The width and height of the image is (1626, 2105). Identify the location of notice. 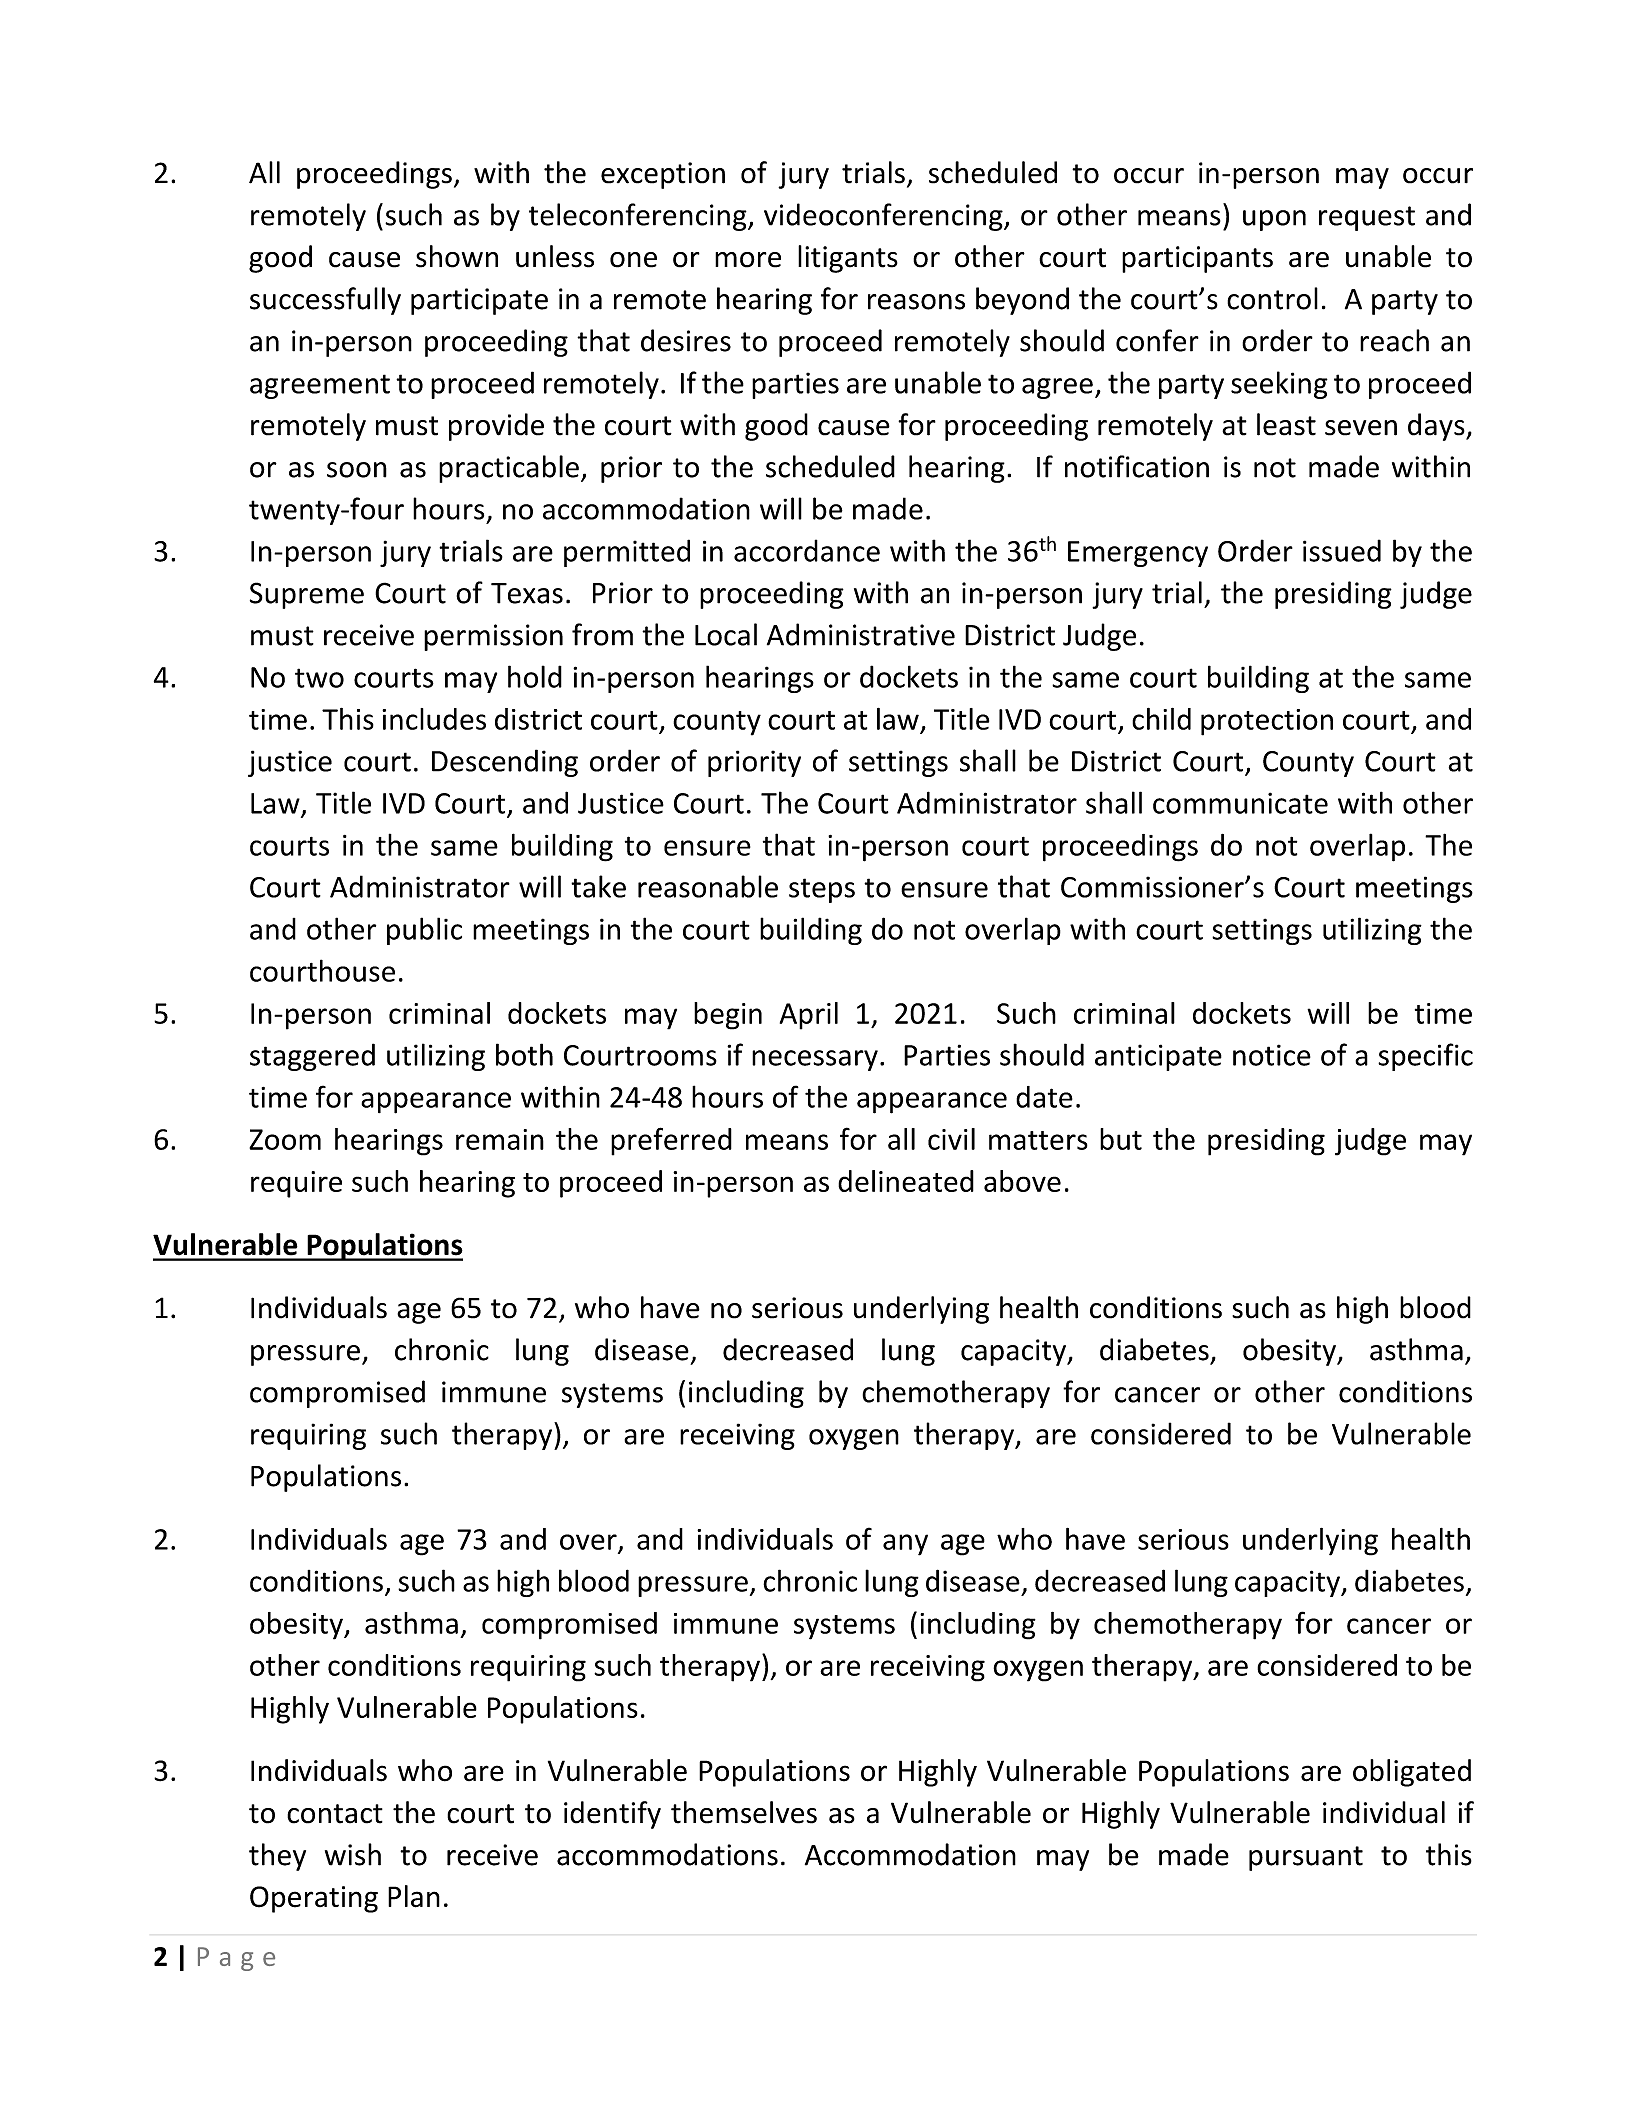
(1272, 1055).
